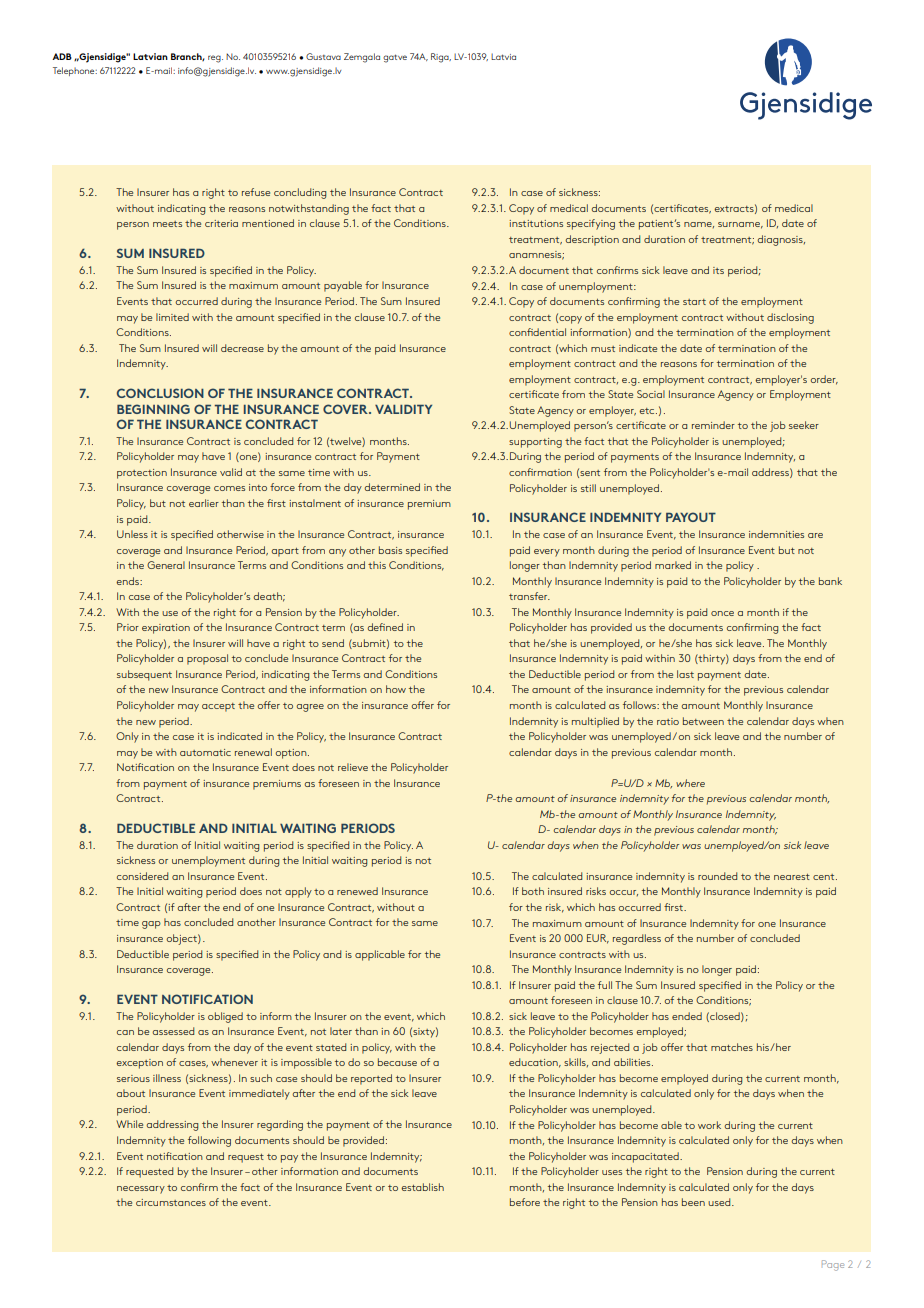 The height and width of the image is (1308, 924). What do you see at coordinates (144, 675) in the image?
I see `subsequent` at bounding box center [144, 675].
